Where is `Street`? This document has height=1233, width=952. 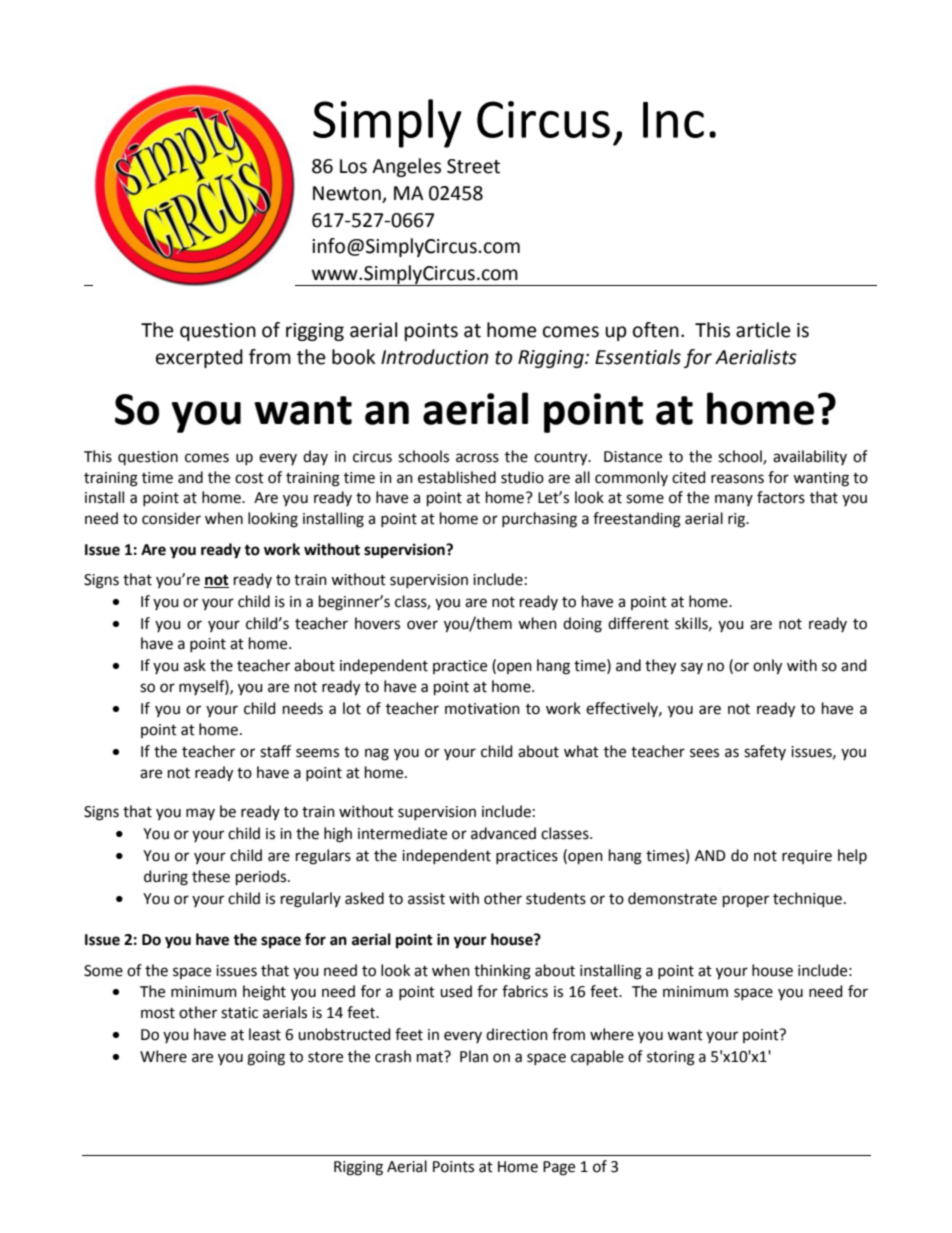 Street is located at coordinates (473, 166).
